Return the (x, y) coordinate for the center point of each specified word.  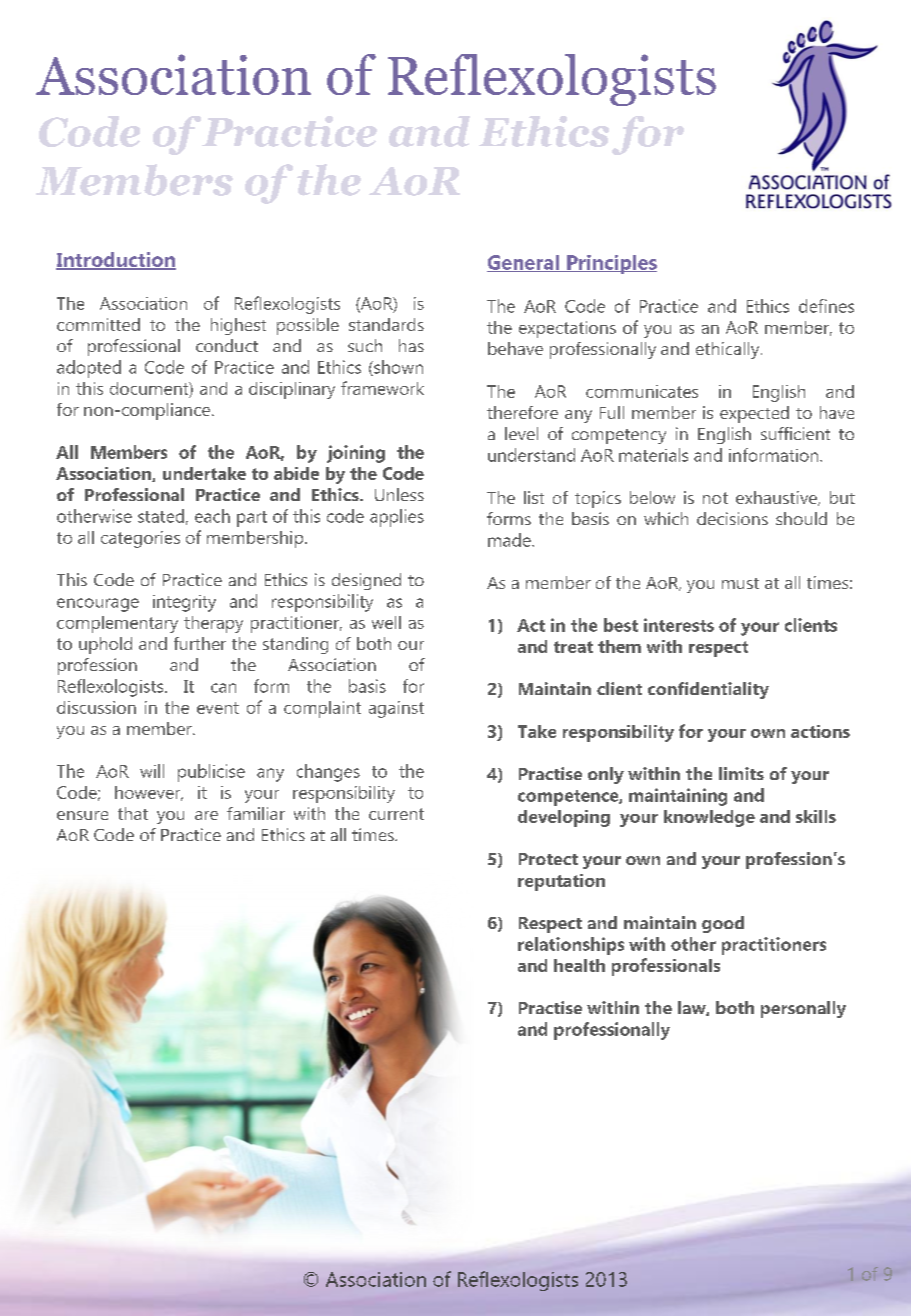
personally (803, 1009)
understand (531, 455)
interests (679, 625)
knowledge (709, 818)
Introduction (116, 260)
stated (161, 516)
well (386, 622)
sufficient (795, 433)
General (524, 263)
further (200, 643)
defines (826, 306)
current (396, 814)
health (579, 965)
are (206, 815)
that (133, 813)
